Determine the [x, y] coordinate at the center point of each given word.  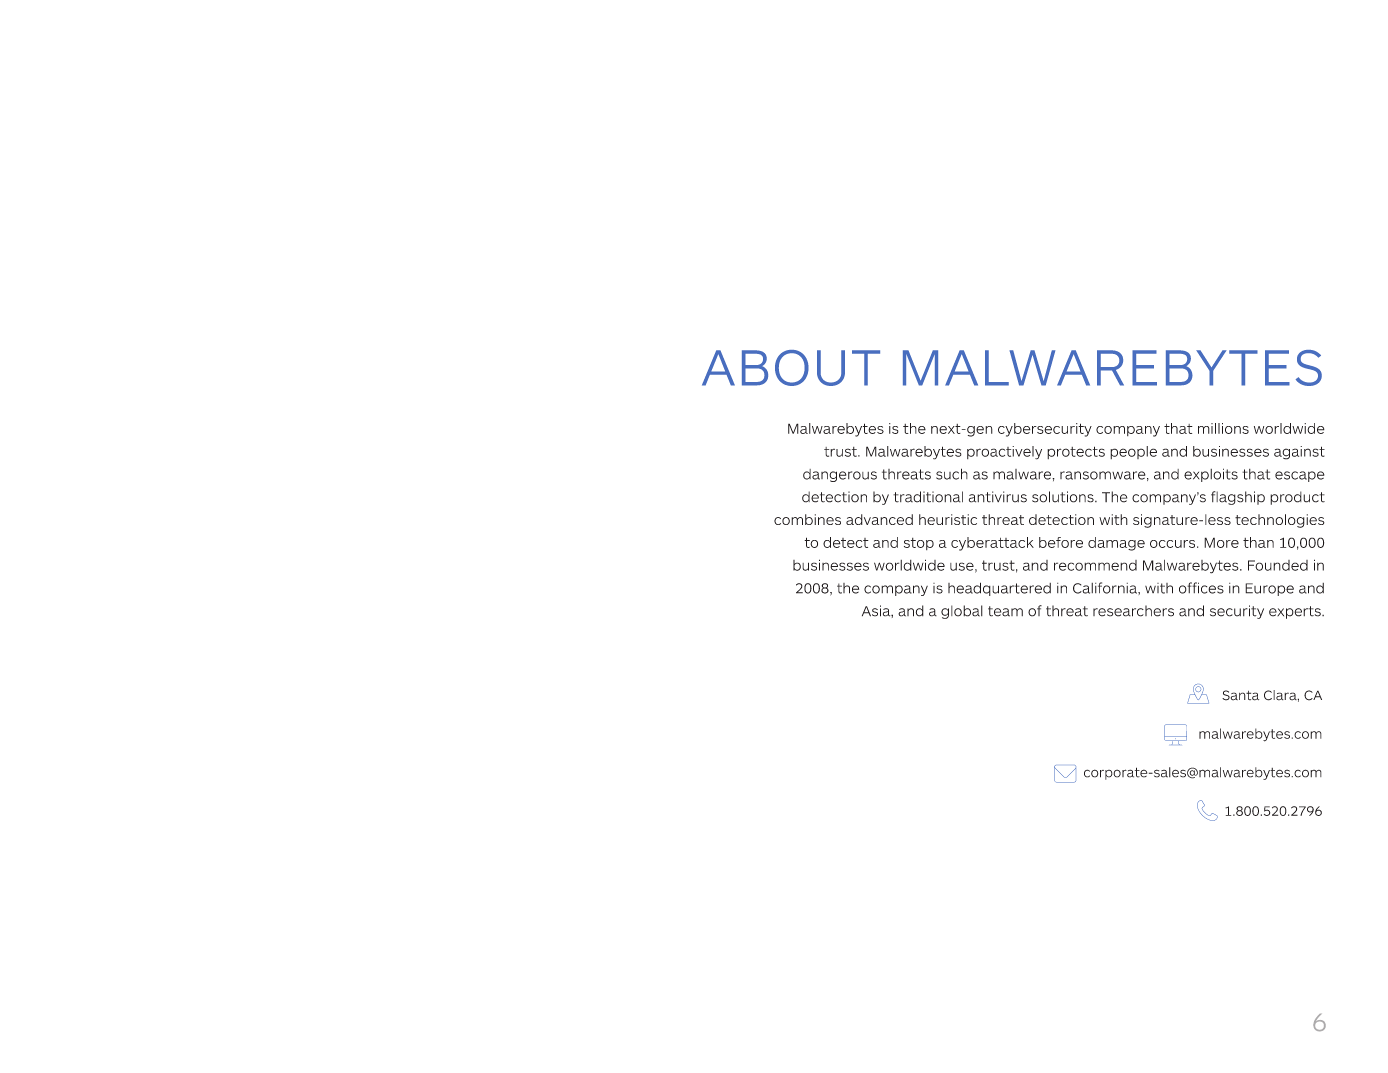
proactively [1004, 453]
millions [1223, 428]
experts [1296, 612]
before [1061, 542]
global [962, 612]
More [1221, 542]
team [1005, 611]
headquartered [999, 589]
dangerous [840, 475]
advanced [879, 519]
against [1299, 453]
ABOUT [791, 368]
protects [1076, 452]
